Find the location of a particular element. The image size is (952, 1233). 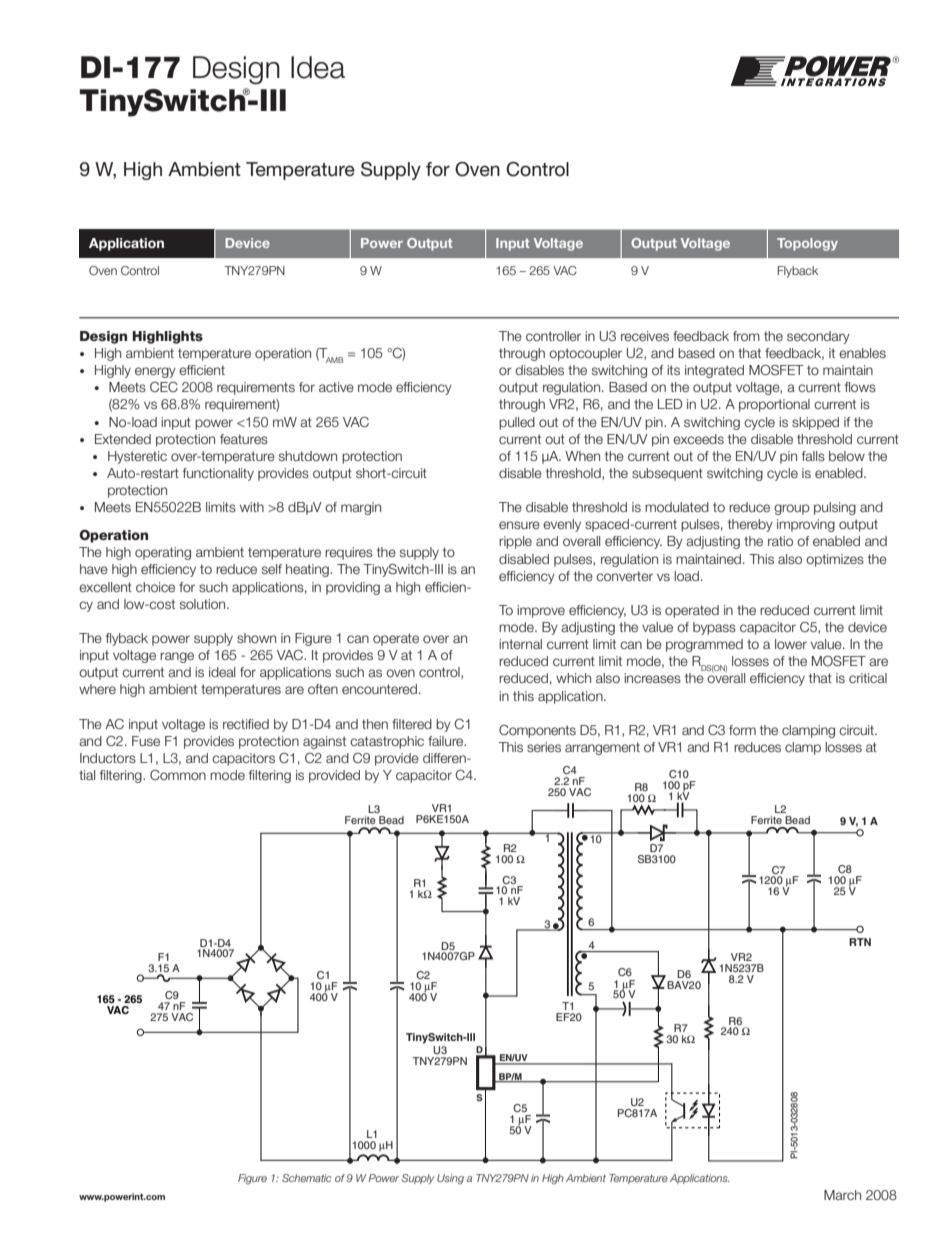

ripple is located at coordinates (515, 542).
